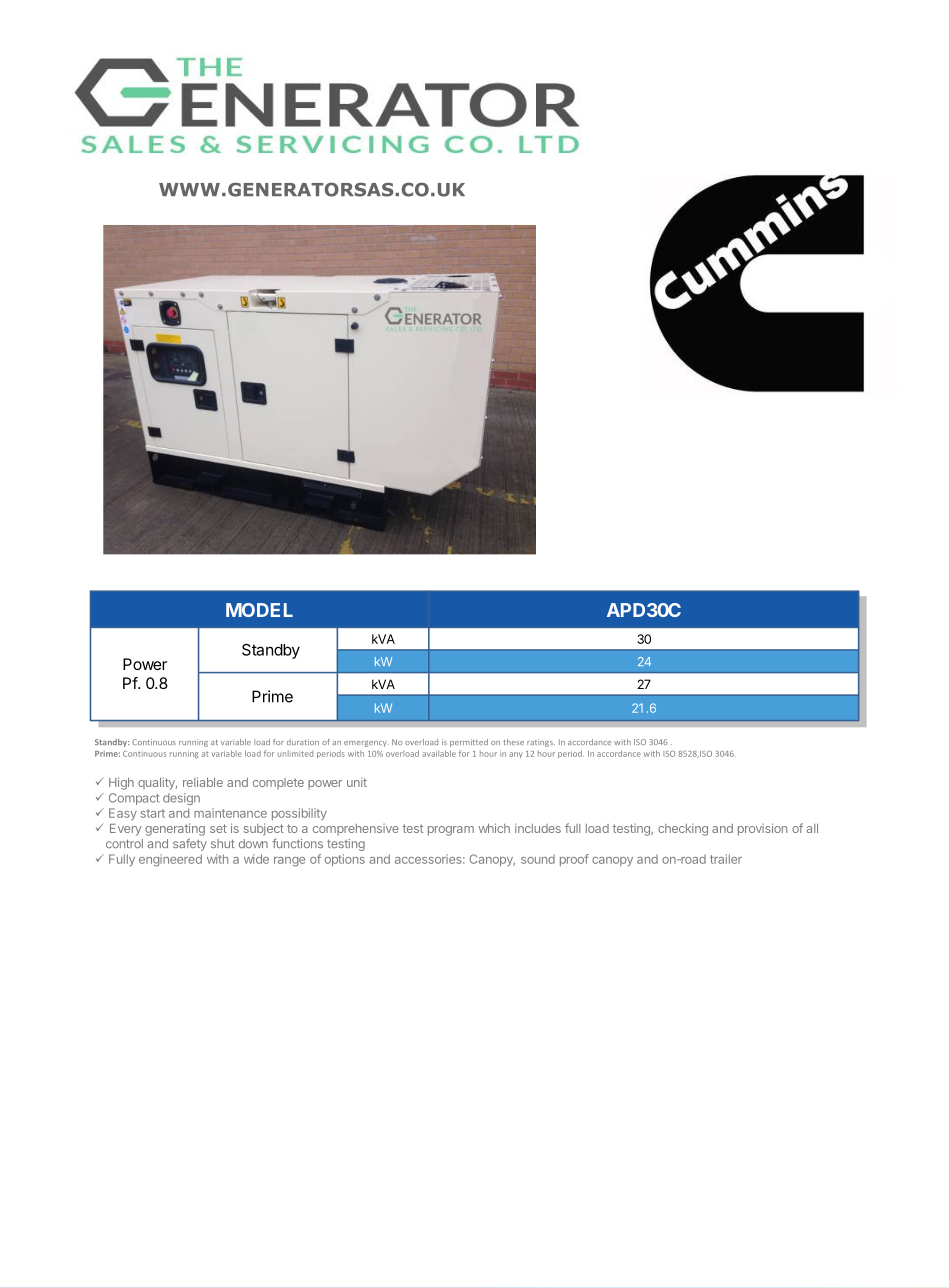 The height and width of the screenshot is (1288, 949). I want to click on permitted, so click(469, 743).
